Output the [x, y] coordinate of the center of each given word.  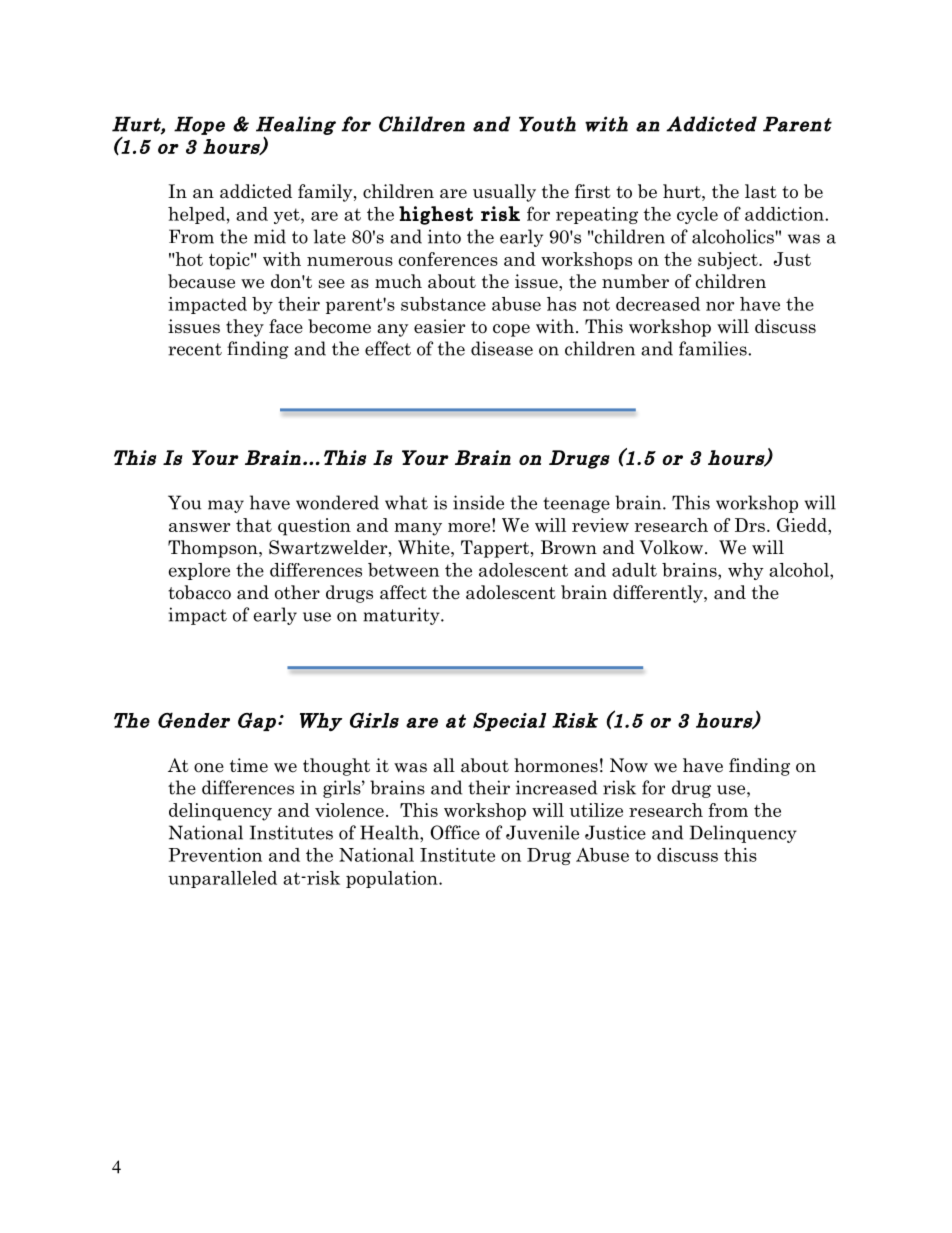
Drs [750, 525]
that [254, 525]
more [470, 526]
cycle [697, 215]
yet [288, 216]
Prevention [215, 855]
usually [504, 193]
